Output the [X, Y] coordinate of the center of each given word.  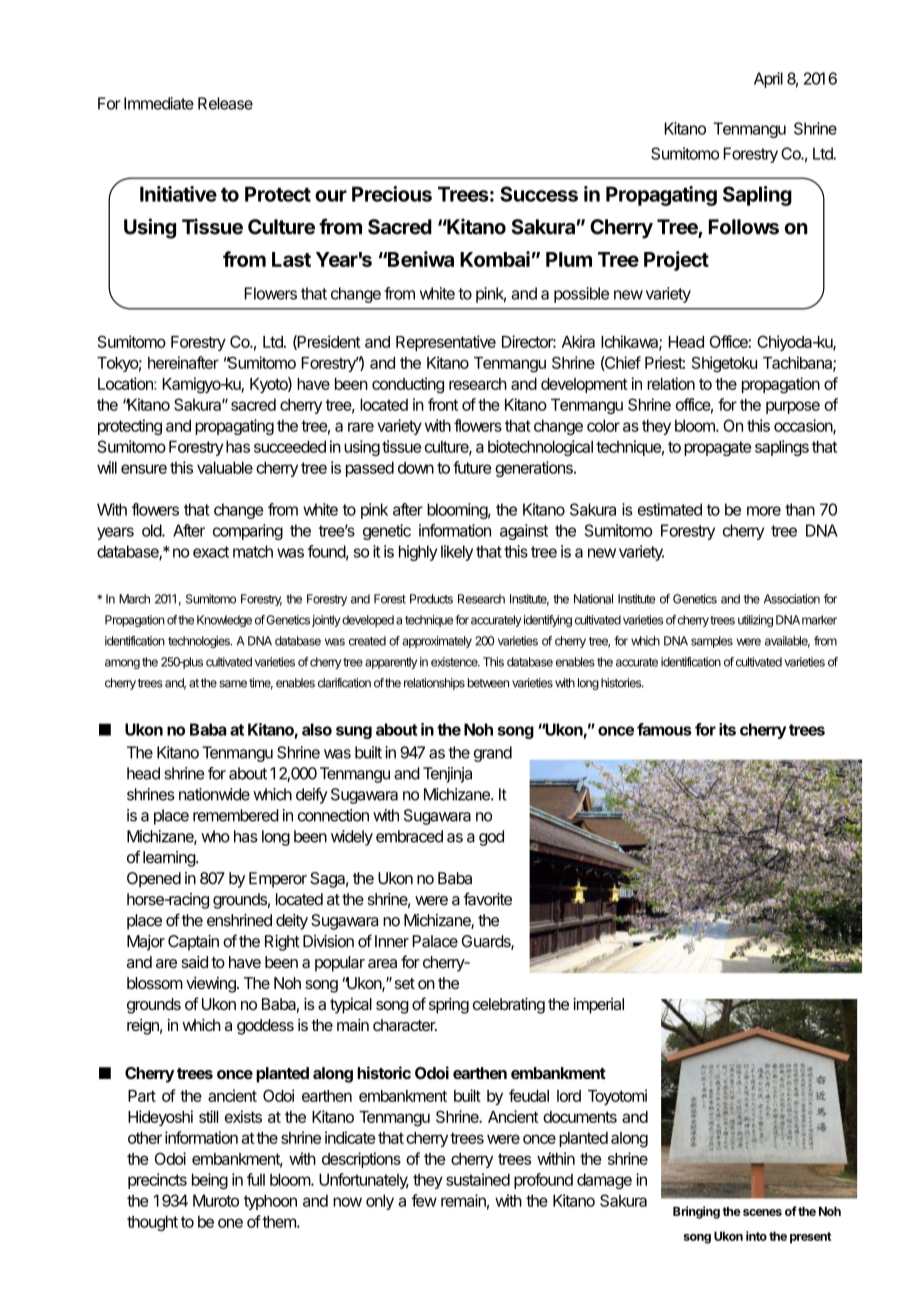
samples [712, 642]
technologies [200, 642]
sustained [478, 1179]
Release [225, 103]
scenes [762, 1212]
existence [455, 662]
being [210, 1181]
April [768, 80]
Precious [392, 194]
